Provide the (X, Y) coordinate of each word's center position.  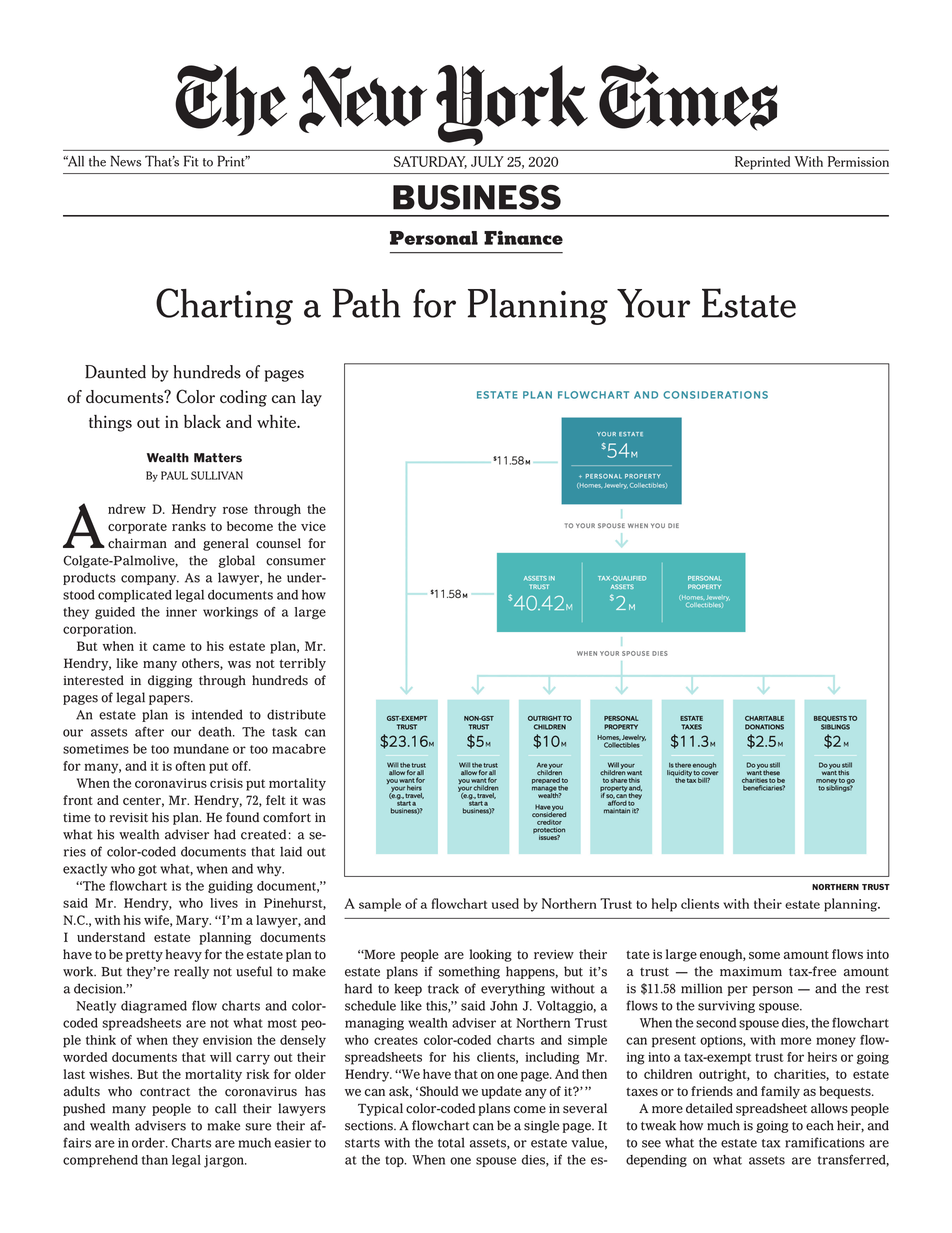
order (149, 1143)
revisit (129, 818)
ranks (189, 526)
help (664, 905)
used (505, 903)
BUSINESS (477, 197)
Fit (191, 161)
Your (653, 303)
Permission (858, 161)
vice (313, 526)
